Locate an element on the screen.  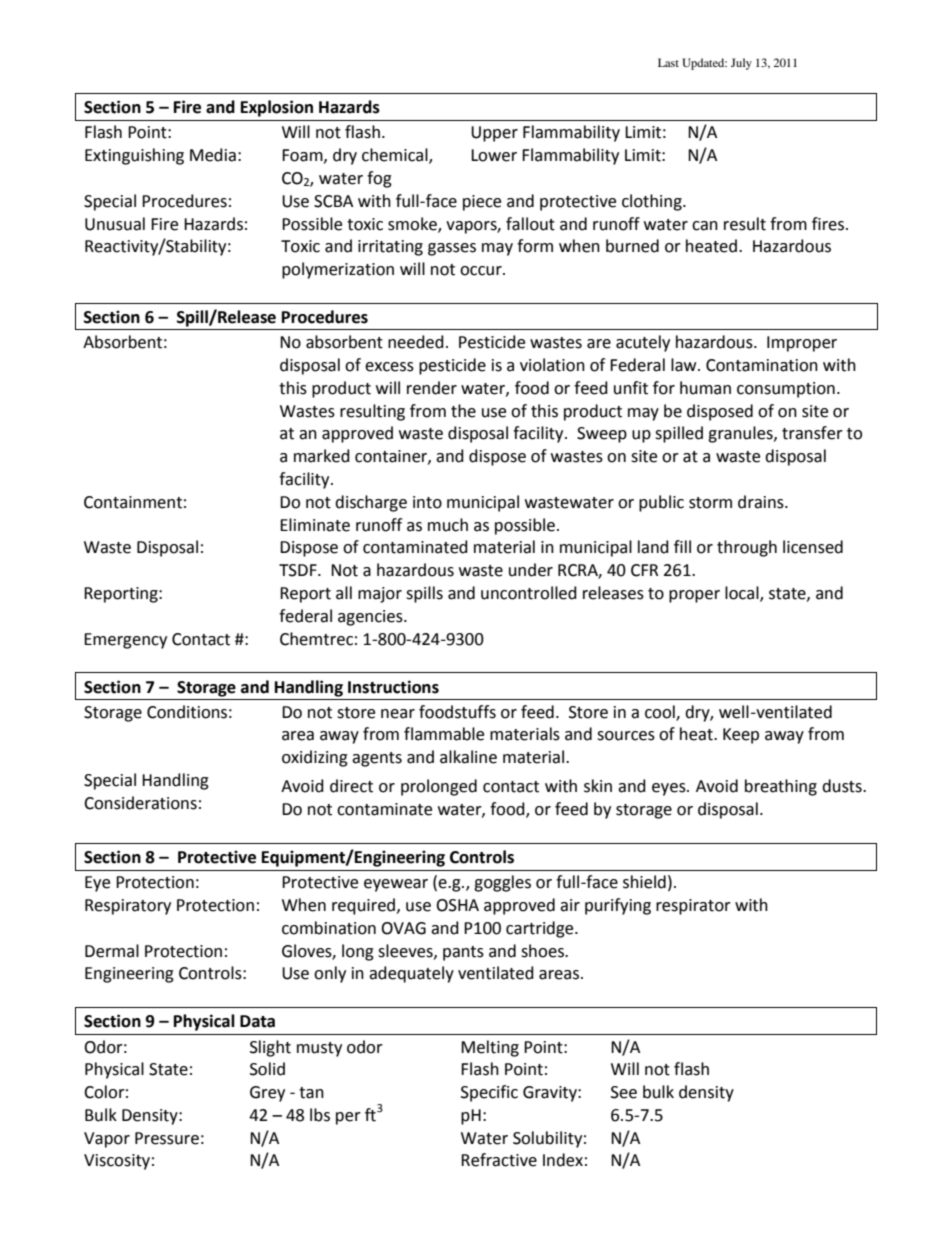
See is located at coordinates (624, 1092).
